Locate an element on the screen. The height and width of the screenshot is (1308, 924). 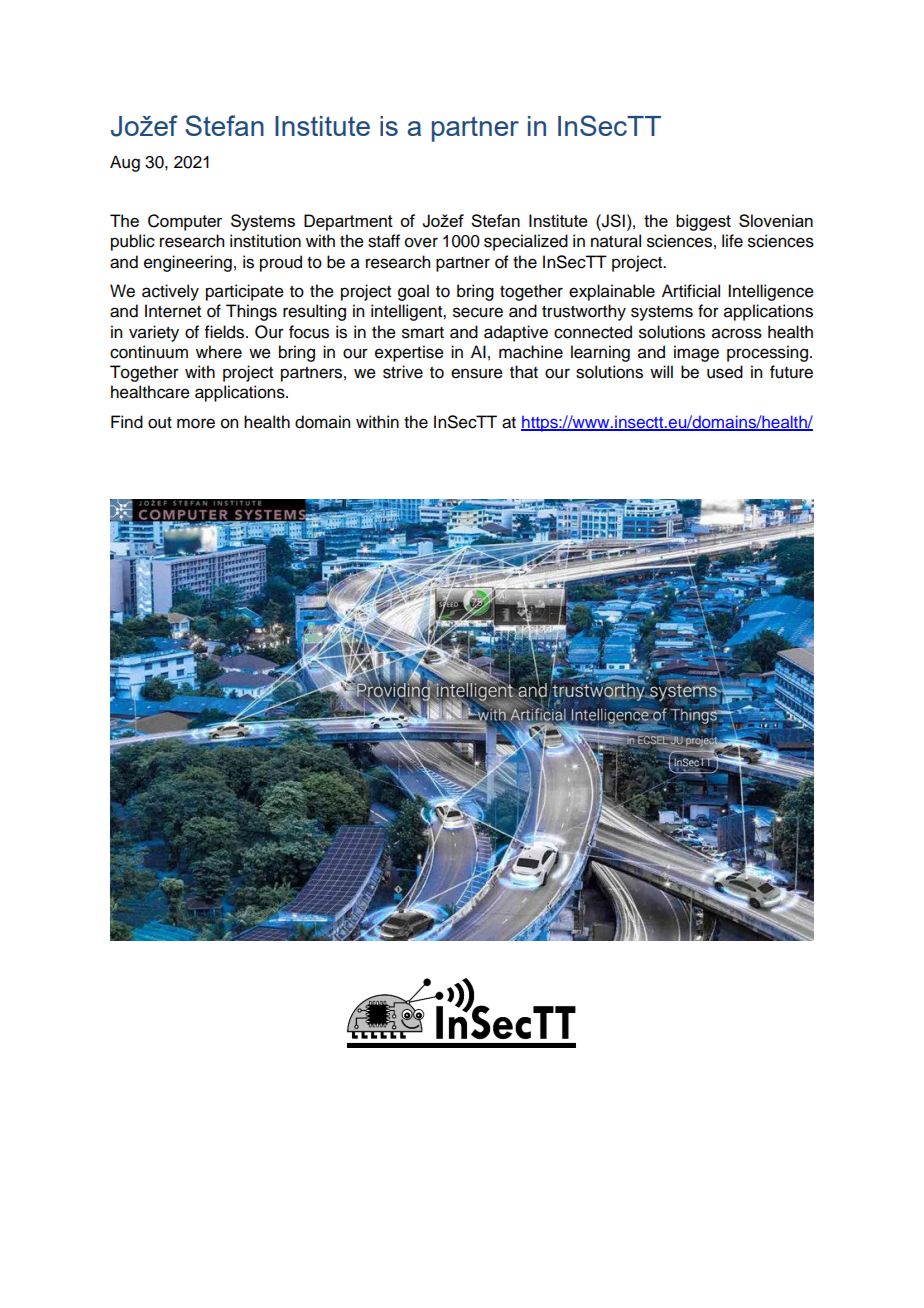
Computer is located at coordinates (185, 222).
